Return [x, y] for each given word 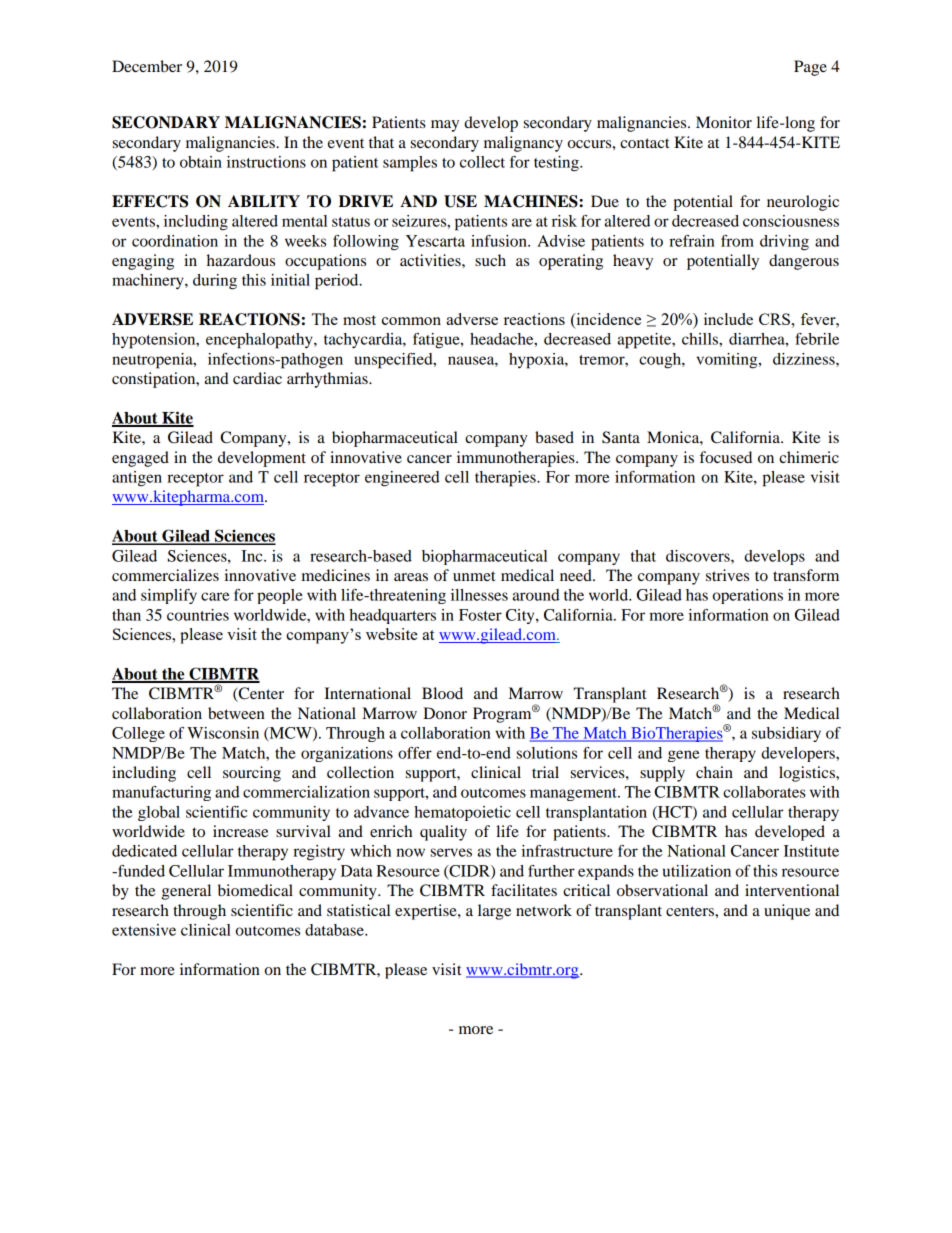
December [147, 66]
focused [726, 457]
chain [714, 772]
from [737, 241]
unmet [474, 576]
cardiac [257, 378]
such [490, 260]
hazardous [241, 260]
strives [727, 575]
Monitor [724, 122]
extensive [144, 930]
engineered [402, 479]
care [215, 596]
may [445, 126]
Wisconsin [223, 733]
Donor [445, 713]
